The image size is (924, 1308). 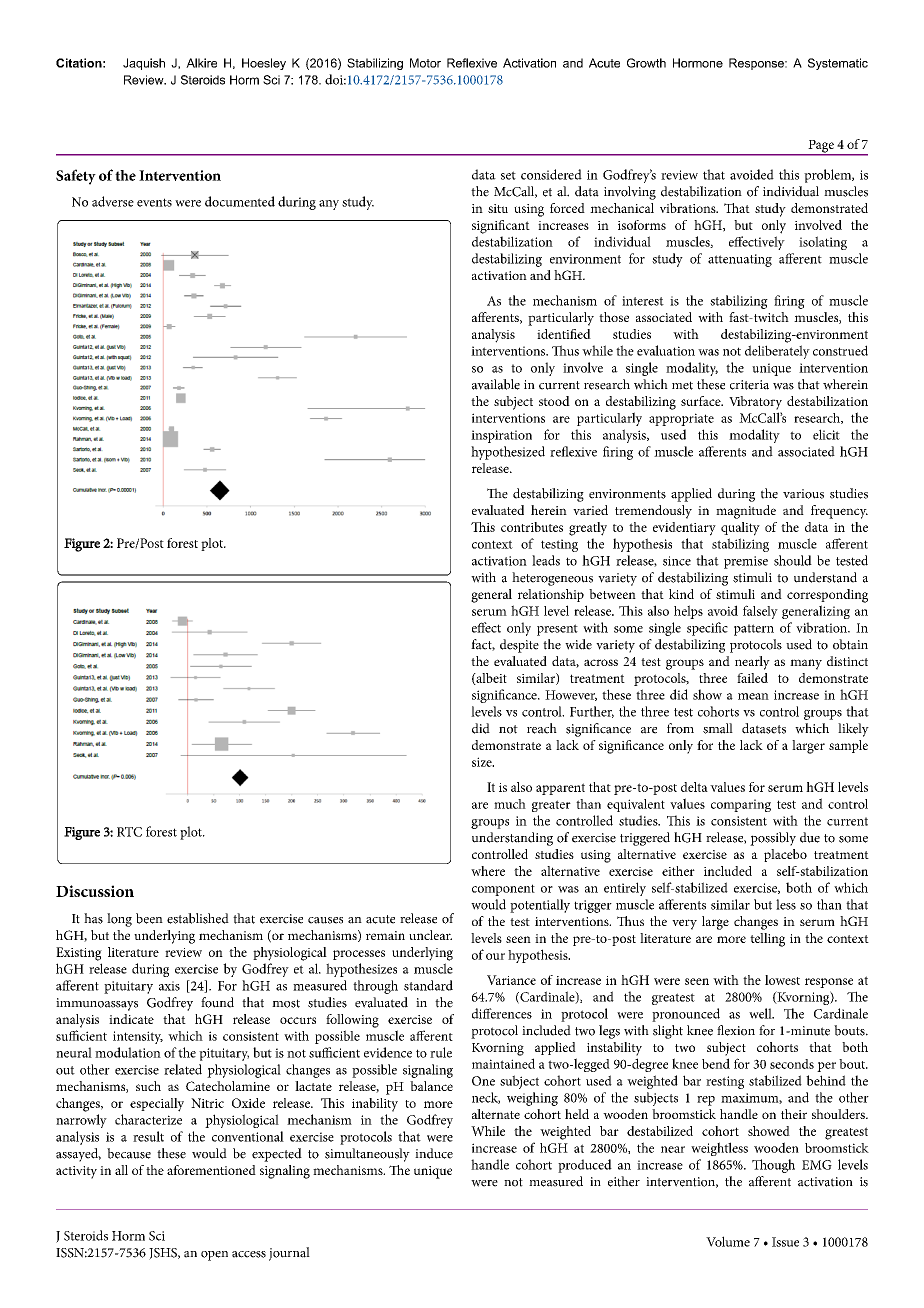 What do you see at coordinates (214, 1256) in the screenshot?
I see `open` at bounding box center [214, 1256].
